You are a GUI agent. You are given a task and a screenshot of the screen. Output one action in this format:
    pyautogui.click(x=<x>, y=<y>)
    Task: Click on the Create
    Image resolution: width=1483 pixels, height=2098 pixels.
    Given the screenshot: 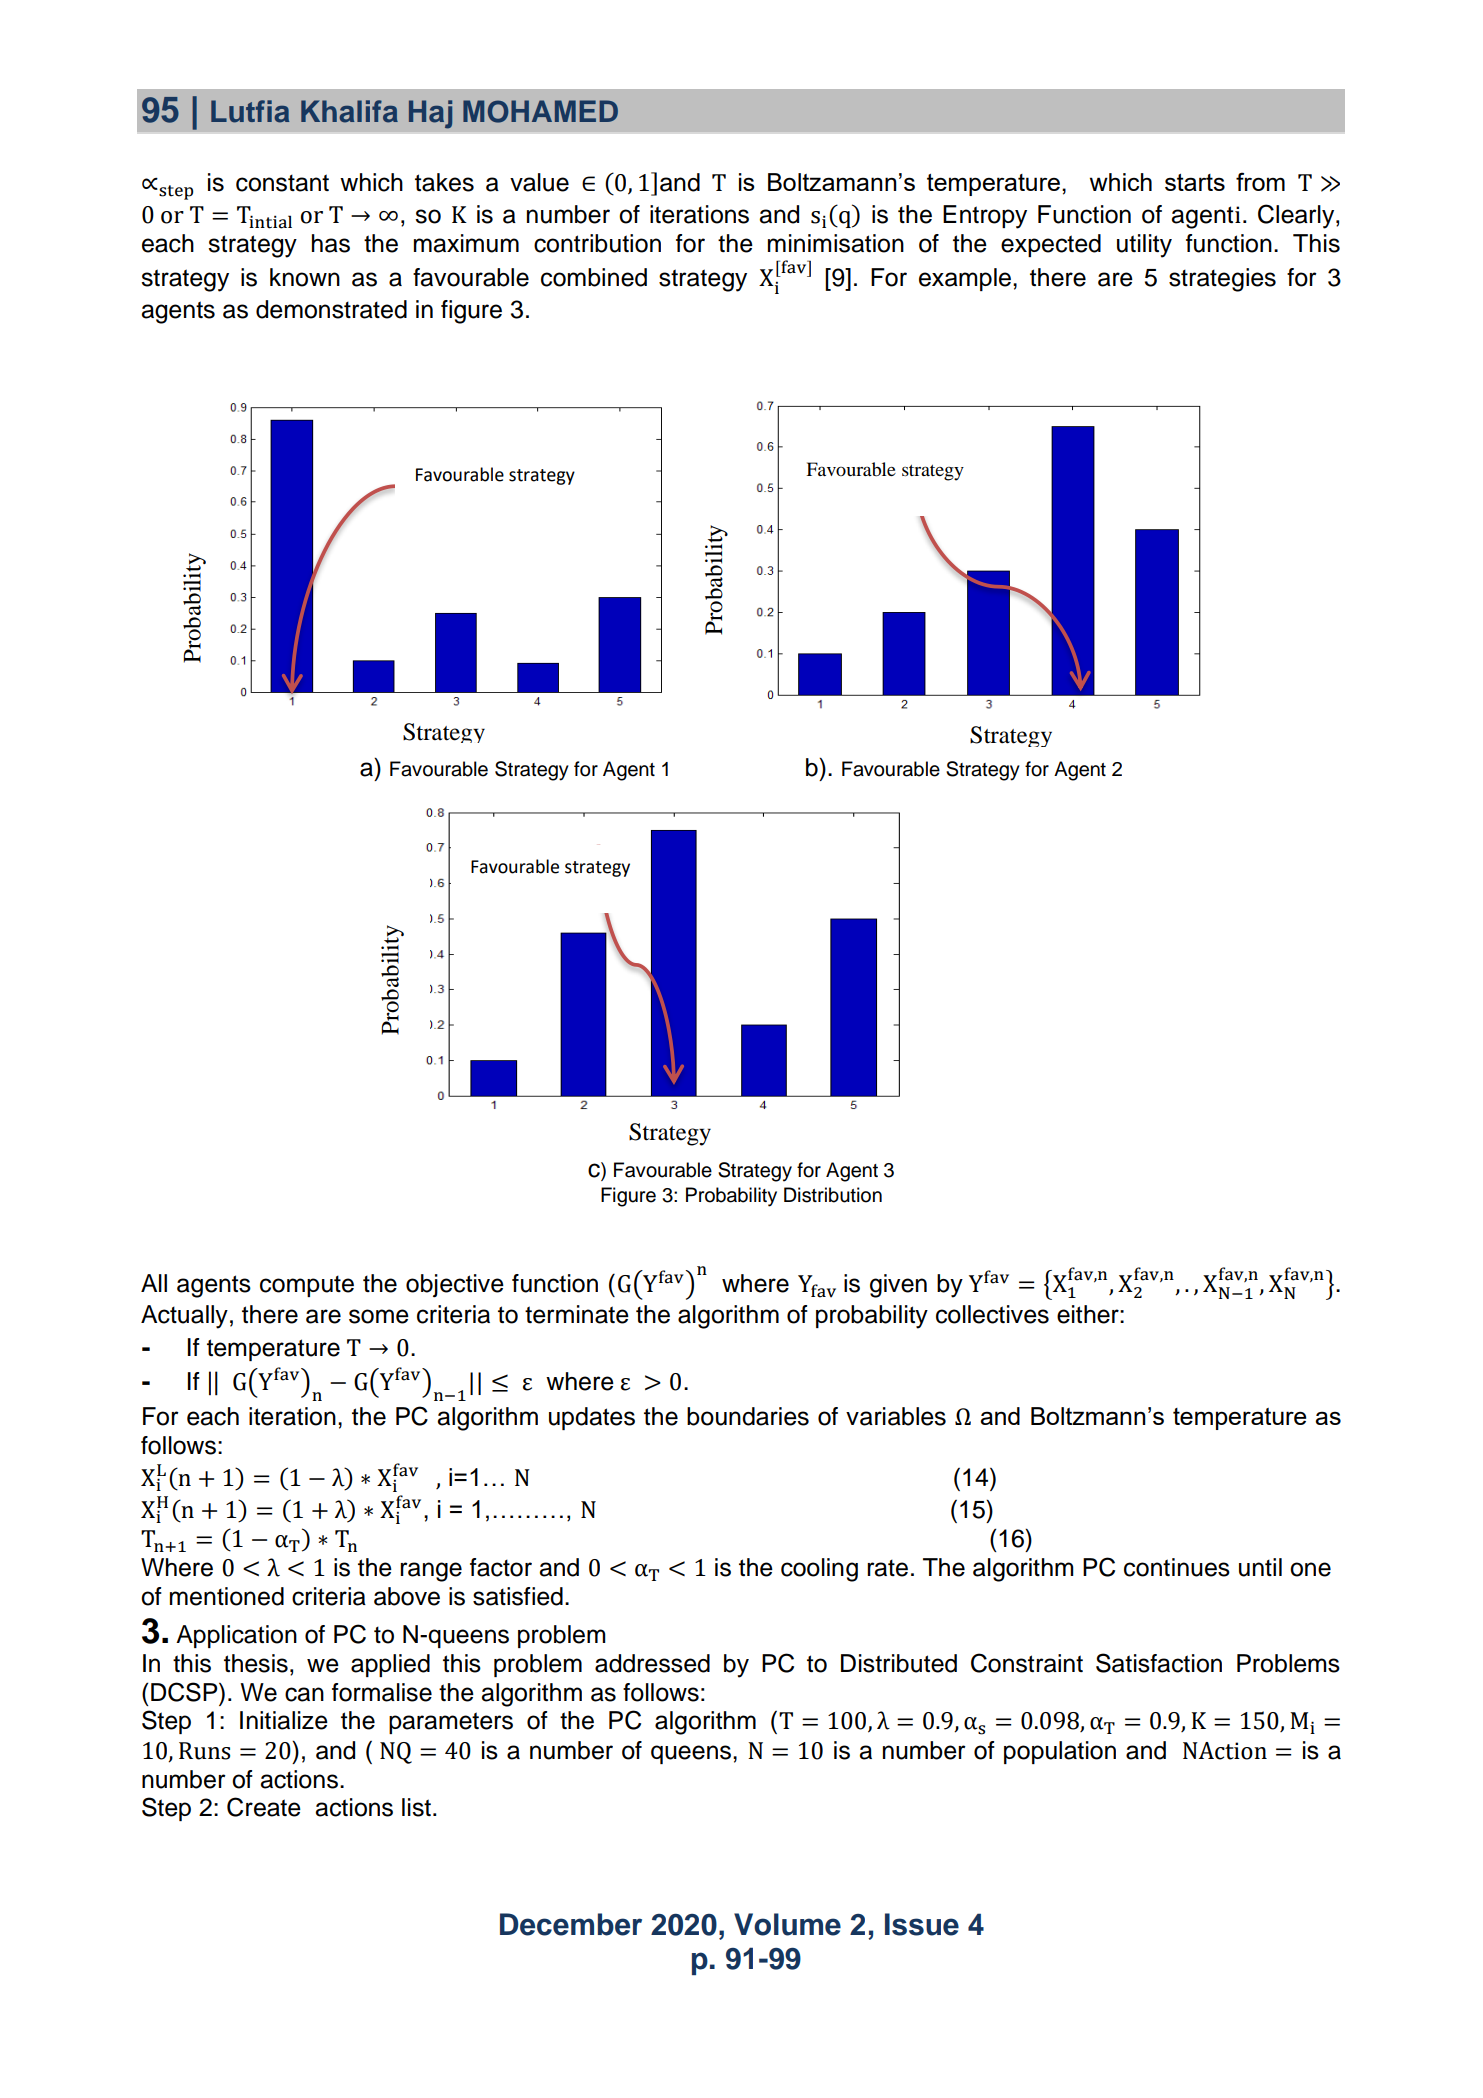 What is the action you would take?
    pyautogui.click(x=264, y=1807)
